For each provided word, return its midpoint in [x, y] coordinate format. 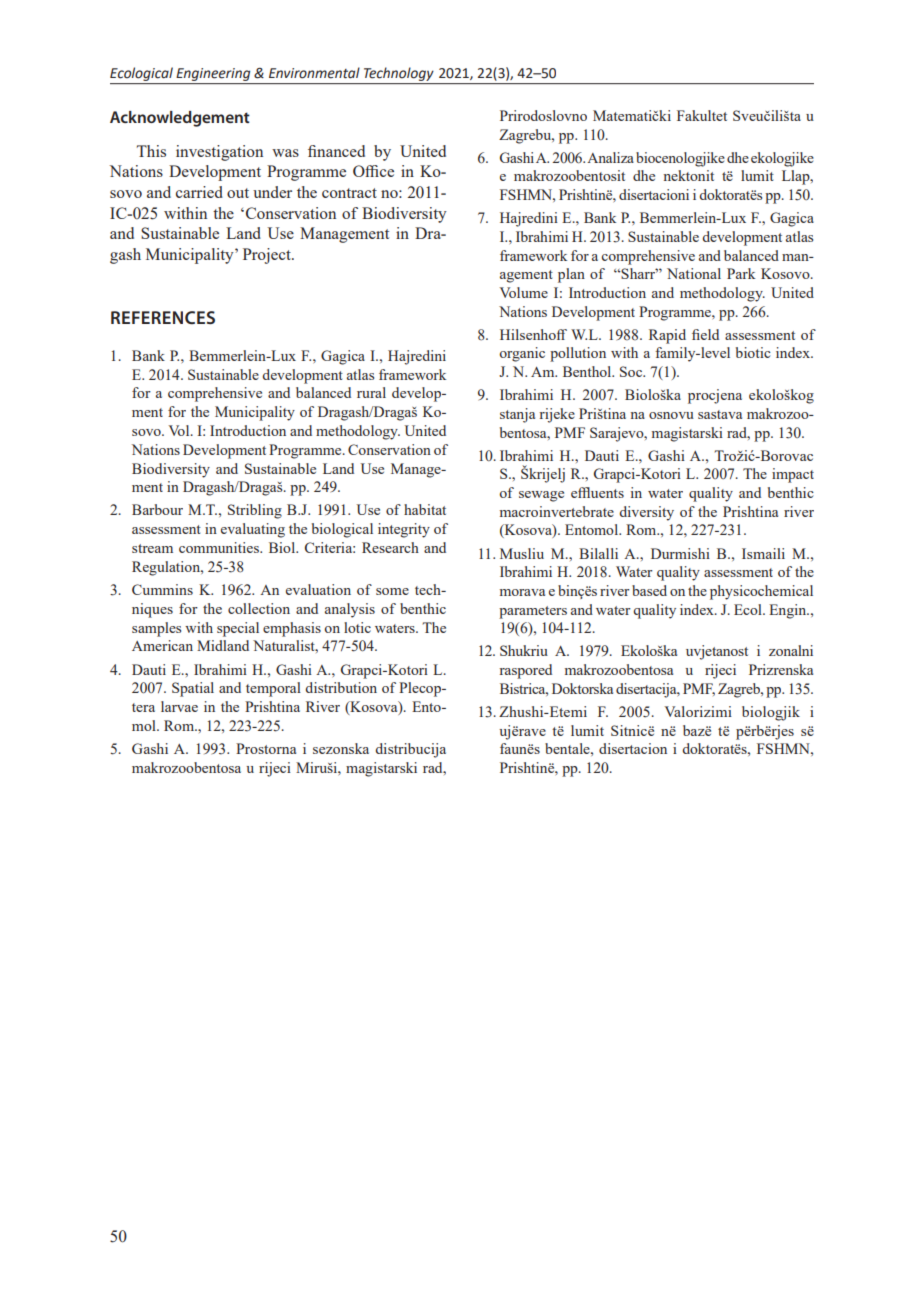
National [694, 273]
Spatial [193, 689]
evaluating [253, 530]
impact [793, 475]
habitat [425, 509]
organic [522, 354]
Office [373, 171]
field [705, 334]
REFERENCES [163, 317]
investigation [219, 153]
